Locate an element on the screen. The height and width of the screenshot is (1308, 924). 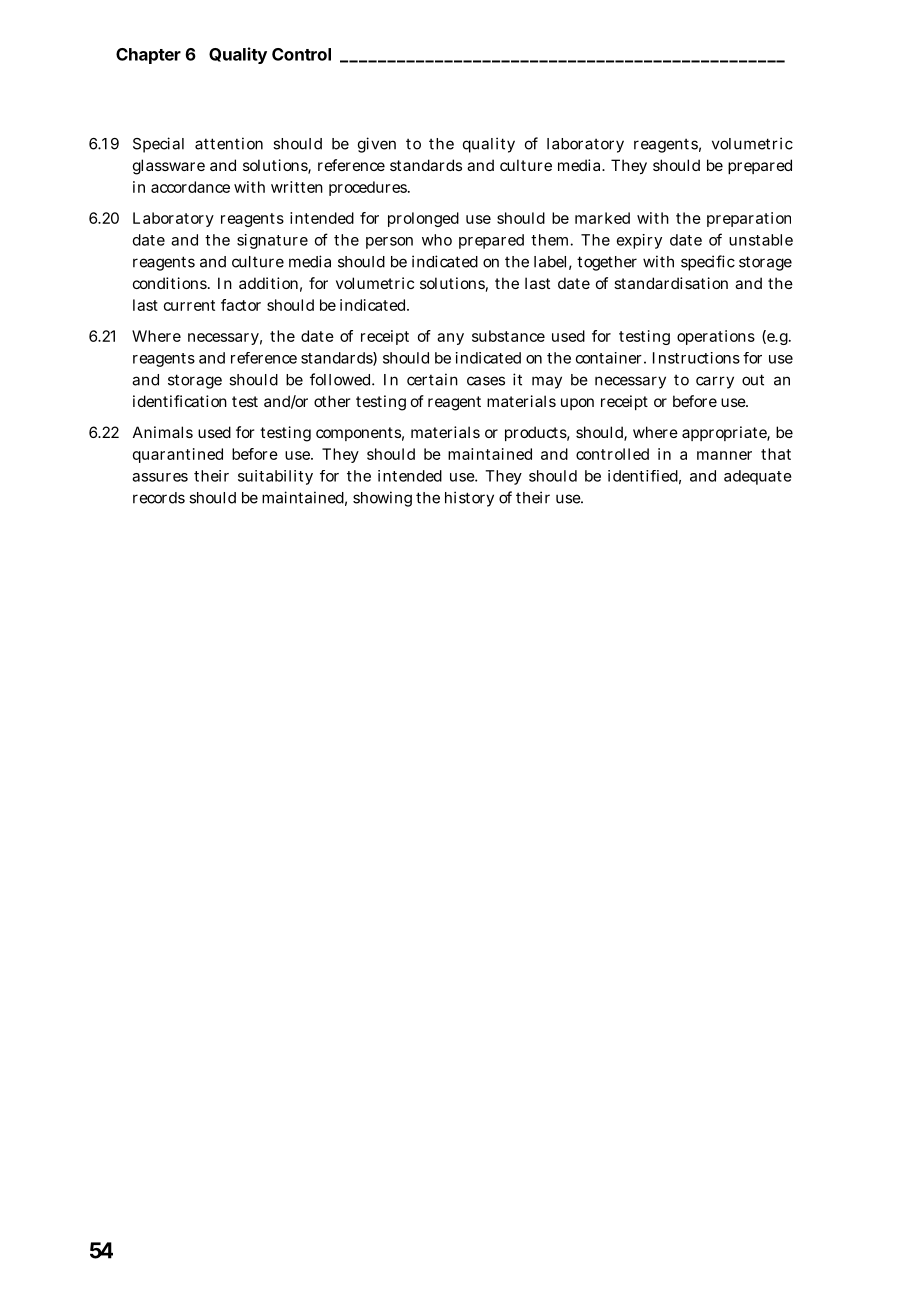
preparation is located at coordinates (749, 219).
